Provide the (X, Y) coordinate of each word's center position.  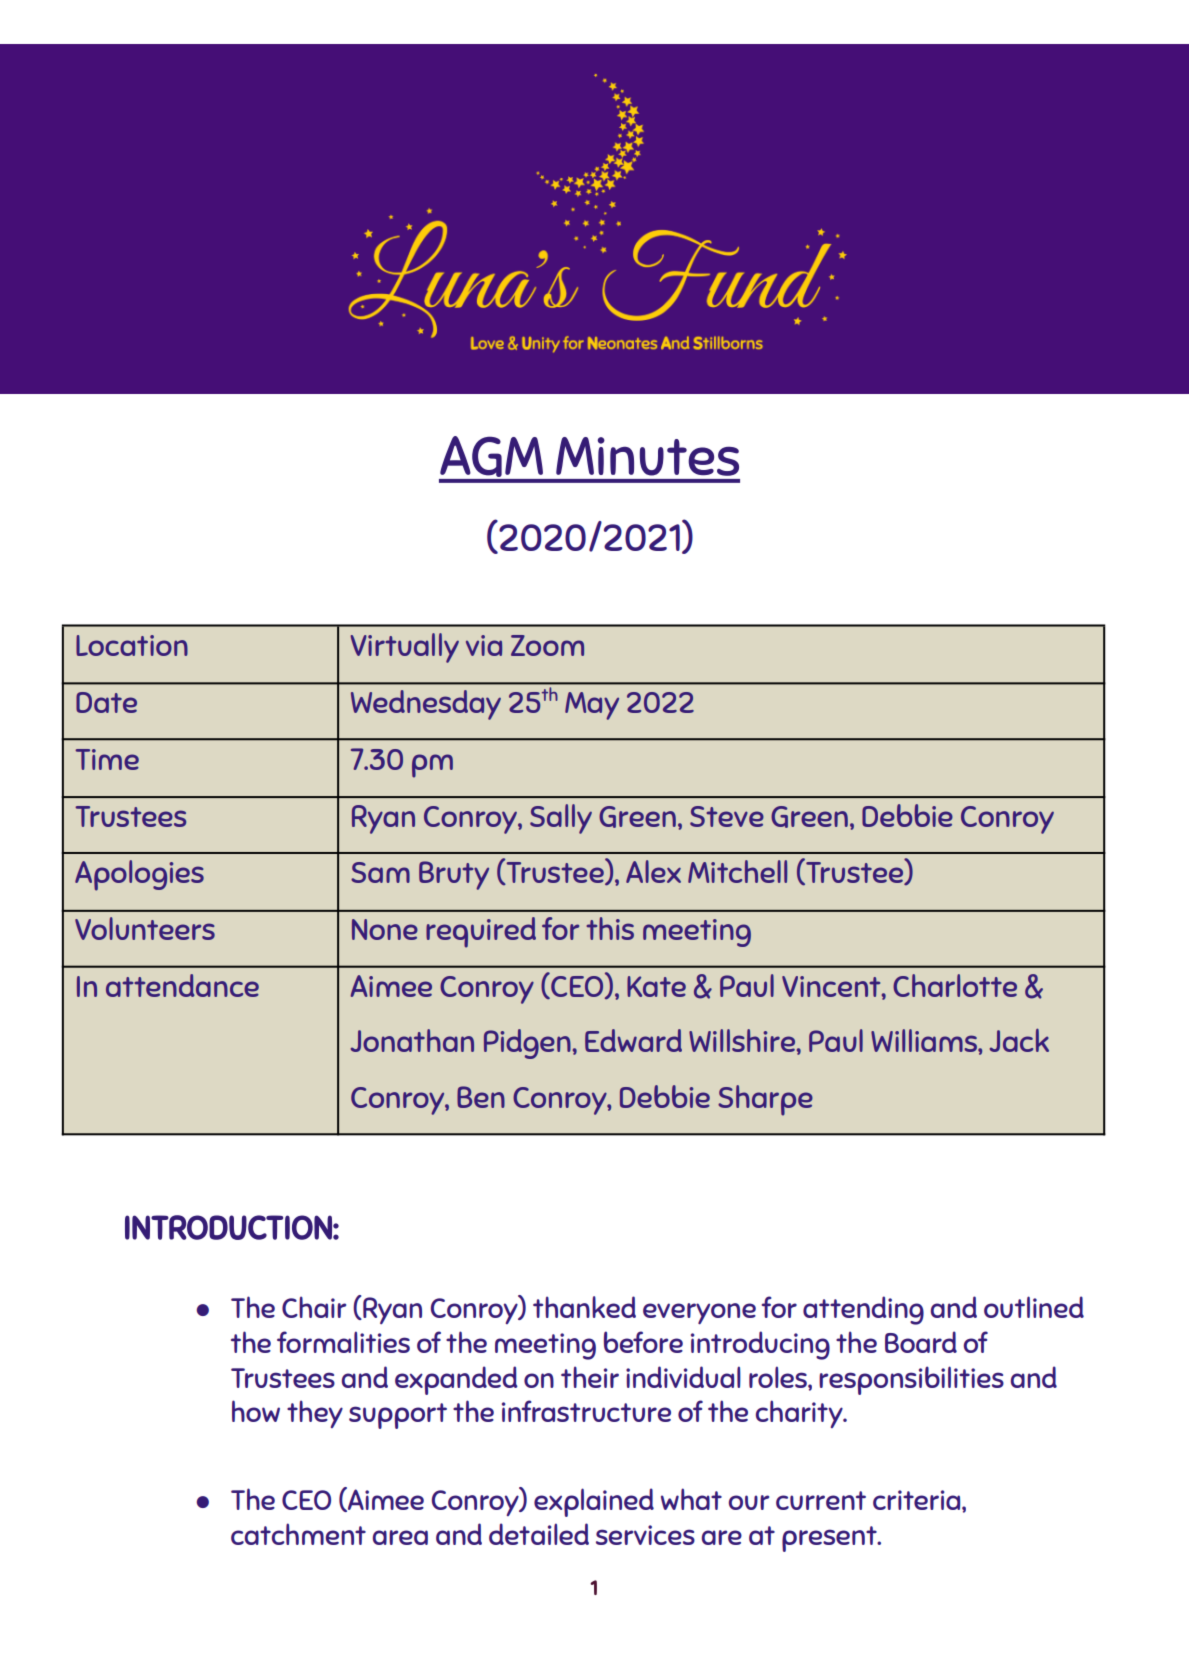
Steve (727, 816)
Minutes (647, 456)
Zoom (547, 645)
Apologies (139, 875)
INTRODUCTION (228, 1227)
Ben (481, 1097)
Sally (561, 819)
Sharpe (765, 1100)
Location (132, 645)
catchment (298, 1534)
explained (594, 1502)
